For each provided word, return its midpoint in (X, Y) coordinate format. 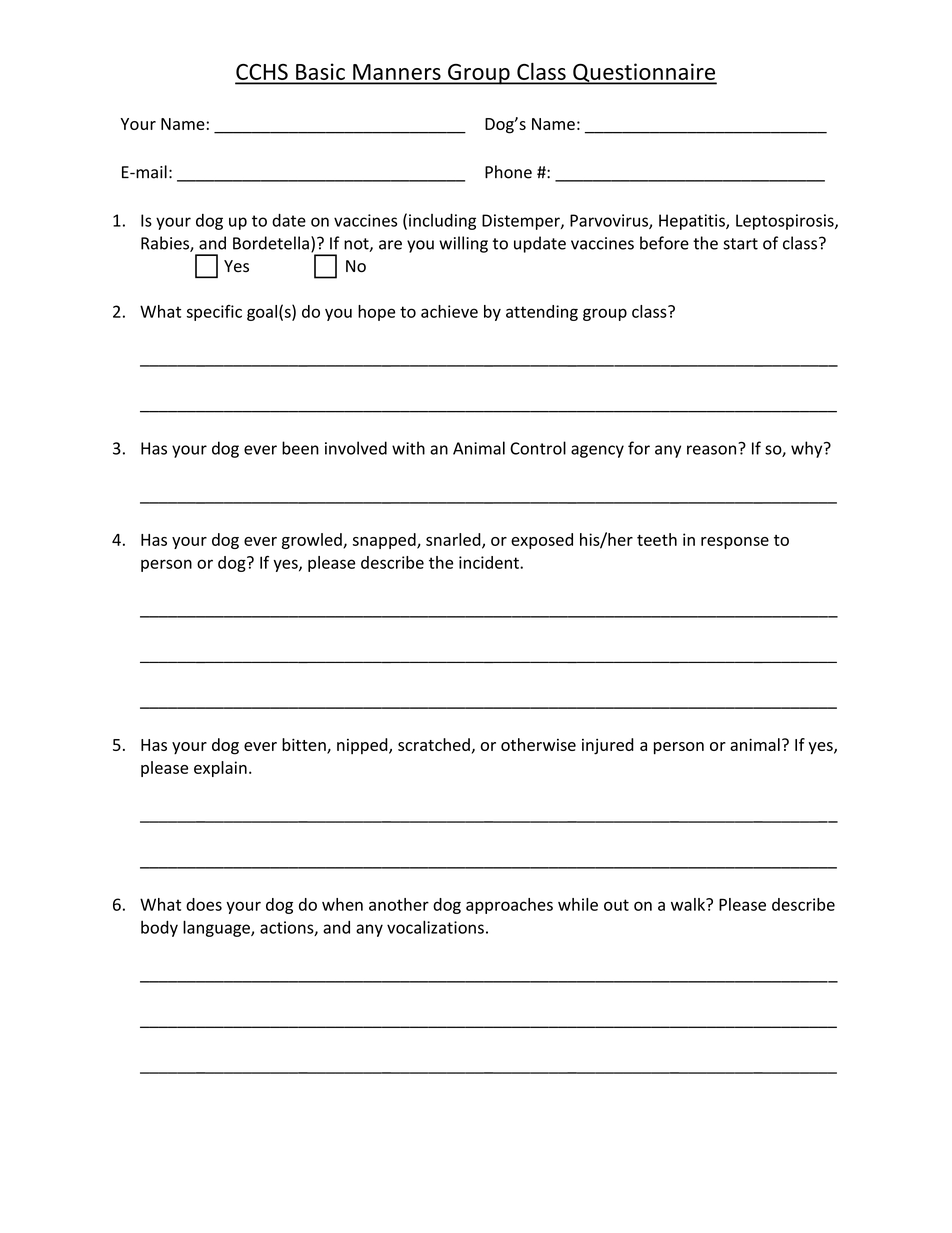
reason (711, 450)
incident (490, 562)
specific (214, 313)
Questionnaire (644, 74)
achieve (449, 311)
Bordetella (271, 243)
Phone (508, 172)
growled (313, 541)
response (735, 543)
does (204, 904)
